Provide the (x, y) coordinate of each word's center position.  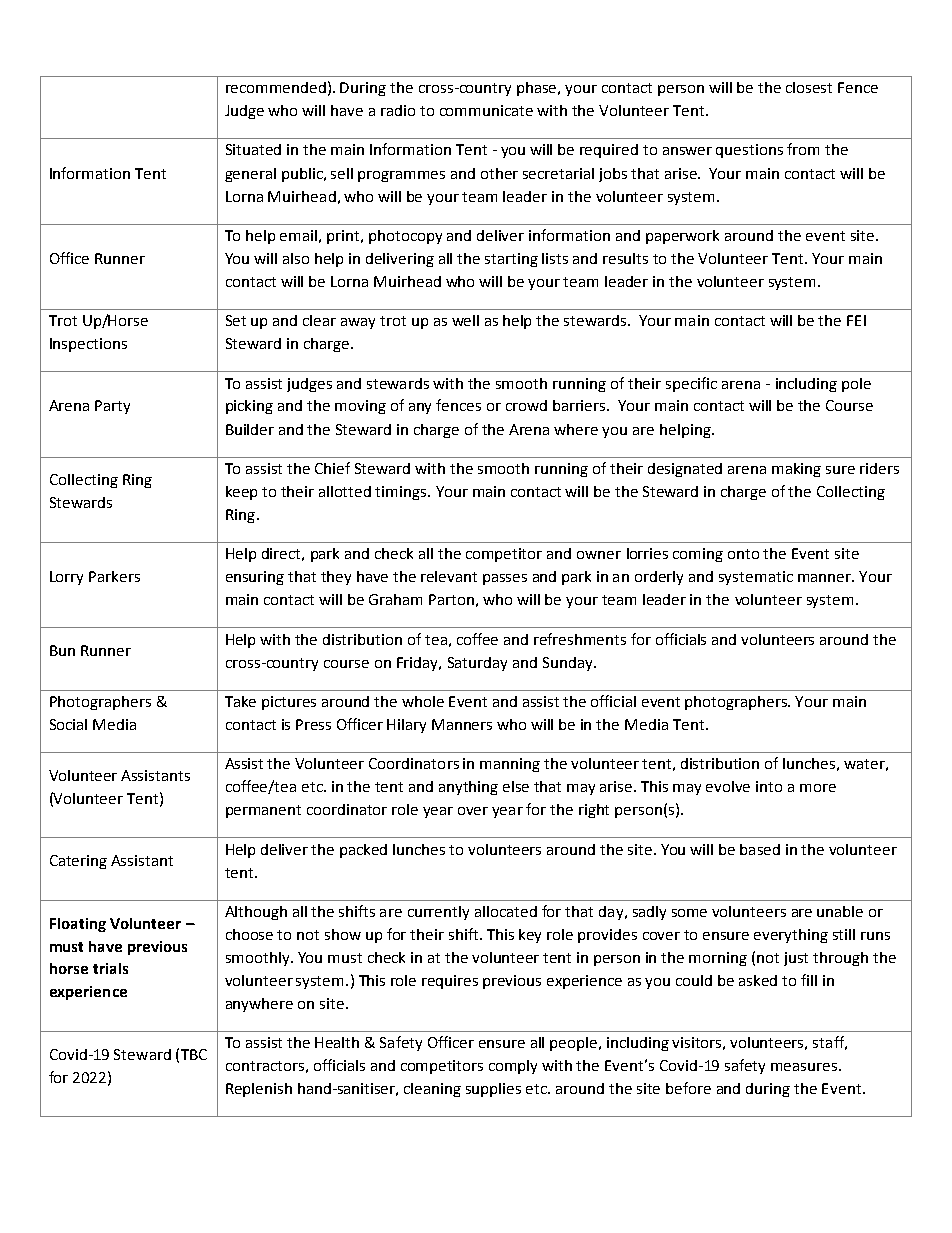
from (803, 149)
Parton (451, 599)
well (465, 320)
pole (856, 385)
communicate (486, 110)
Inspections (88, 345)
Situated (253, 149)
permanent (263, 811)
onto (743, 554)
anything (468, 788)
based (760, 849)
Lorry (66, 578)
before (688, 1088)
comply (513, 1067)
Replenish (259, 1090)
